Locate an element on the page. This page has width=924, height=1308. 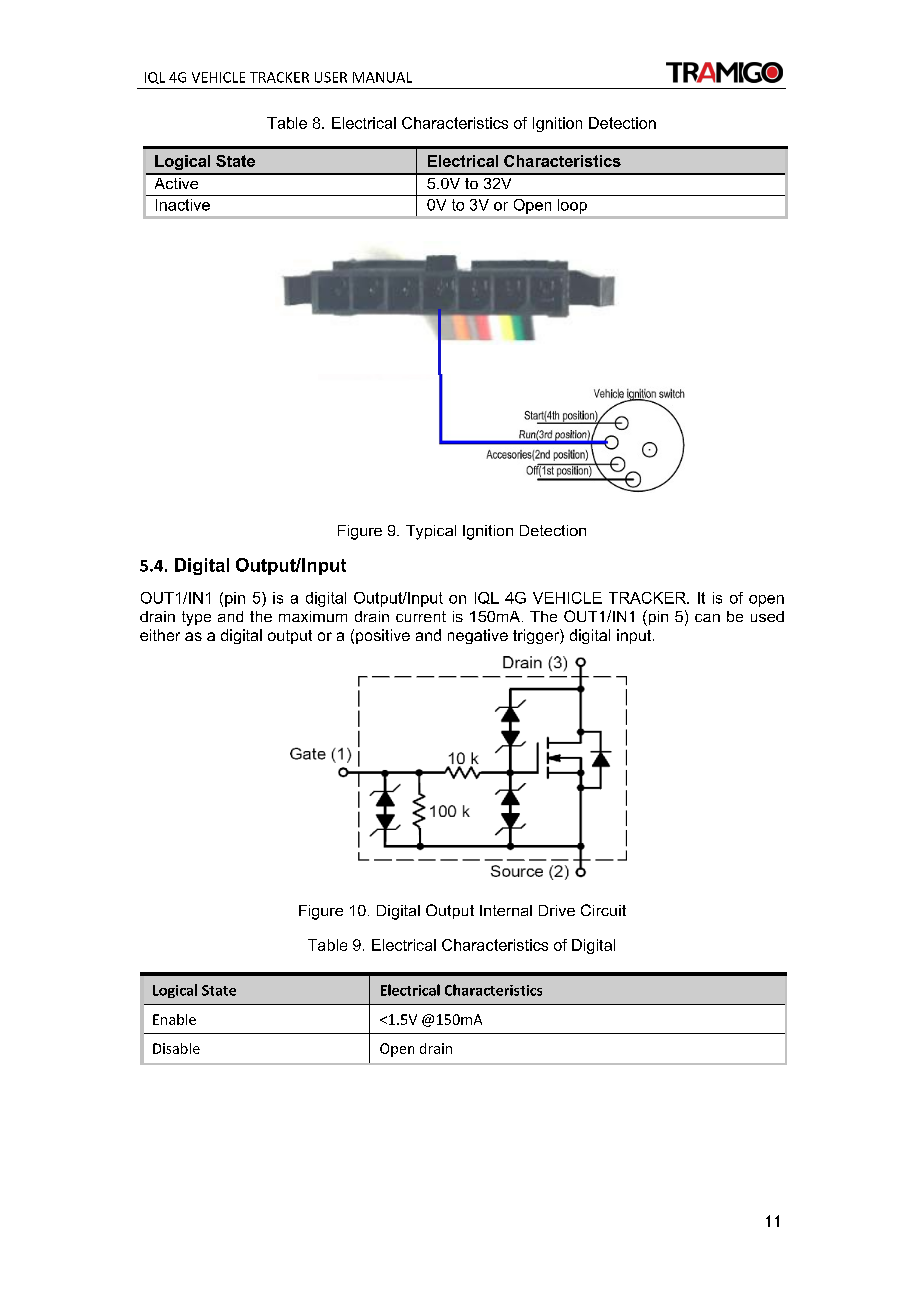
negative is located at coordinates (478, 636).
